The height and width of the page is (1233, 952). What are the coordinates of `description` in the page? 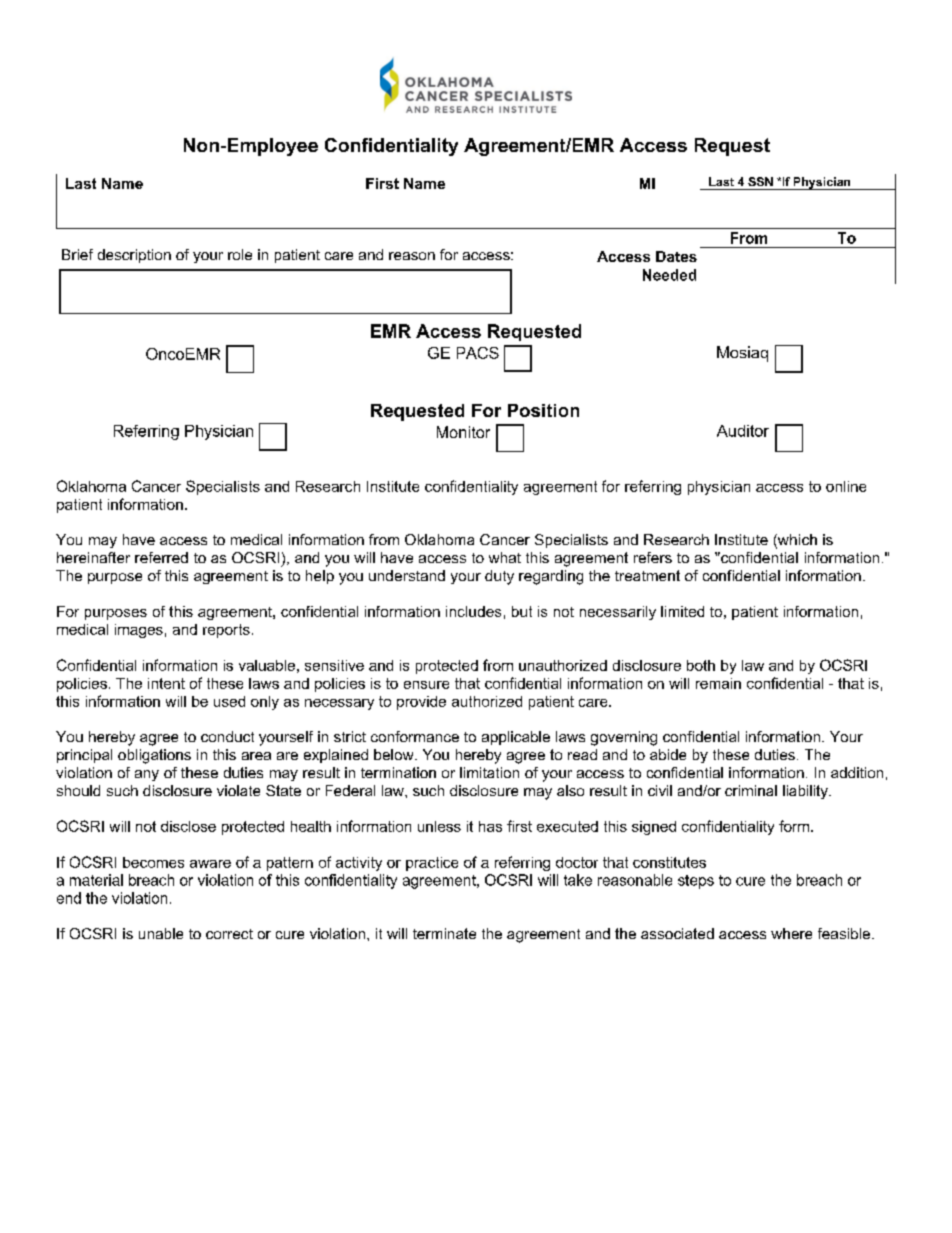 It's located at (134, 256).
